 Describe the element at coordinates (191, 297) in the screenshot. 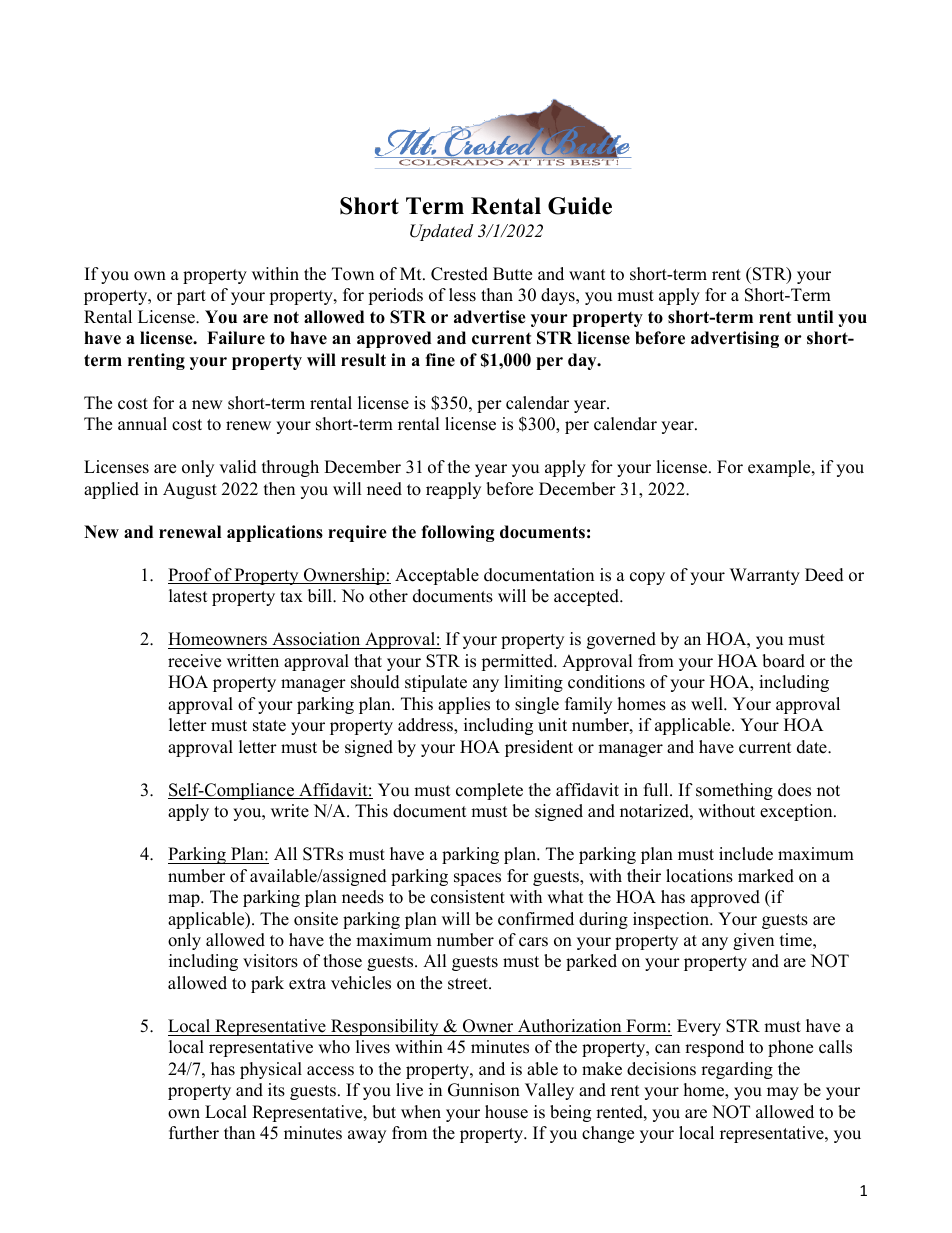

I see `part` at that location.
